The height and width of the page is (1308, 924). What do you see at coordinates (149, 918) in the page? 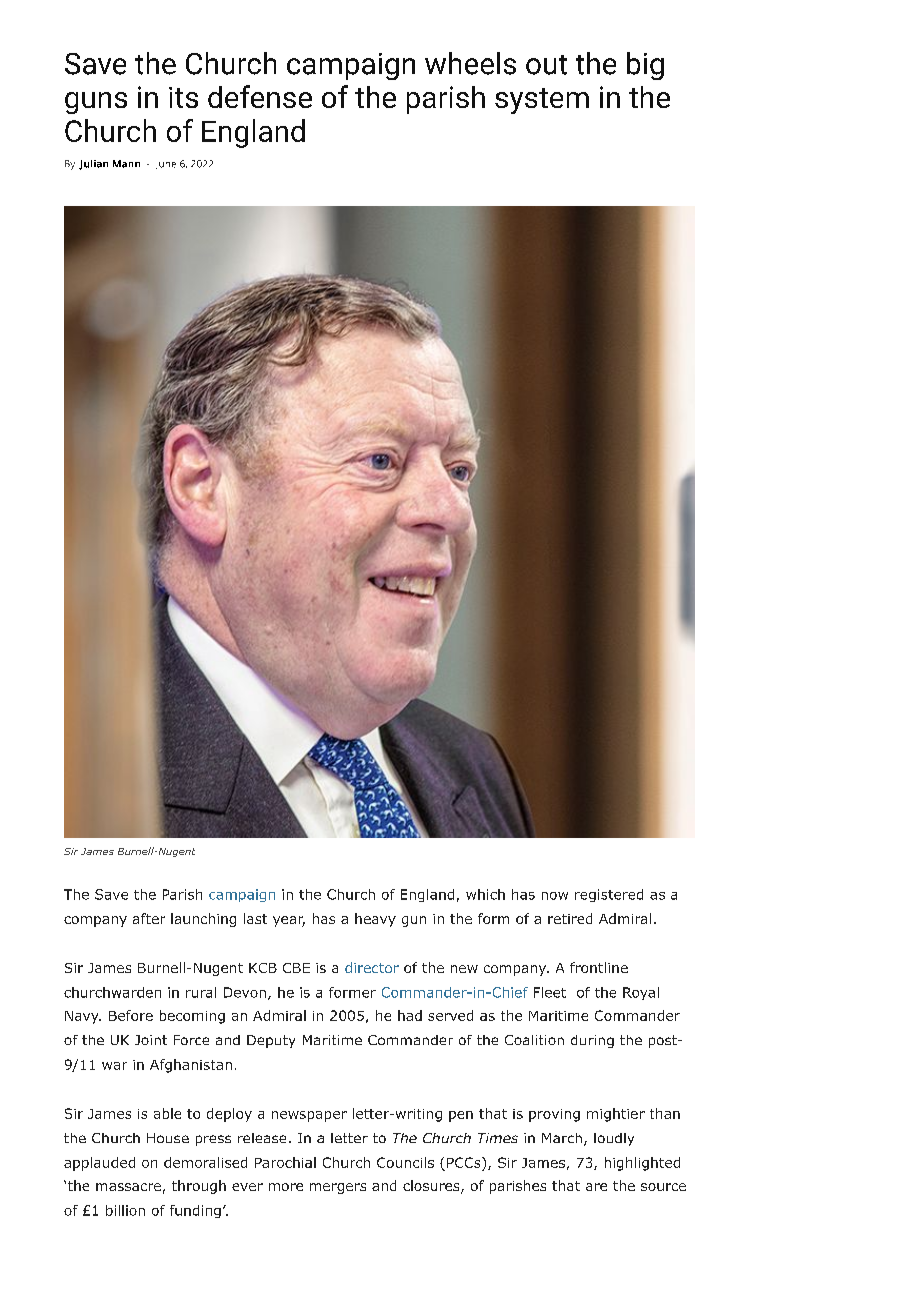
I see `after` at bounding box center [149, 918].
